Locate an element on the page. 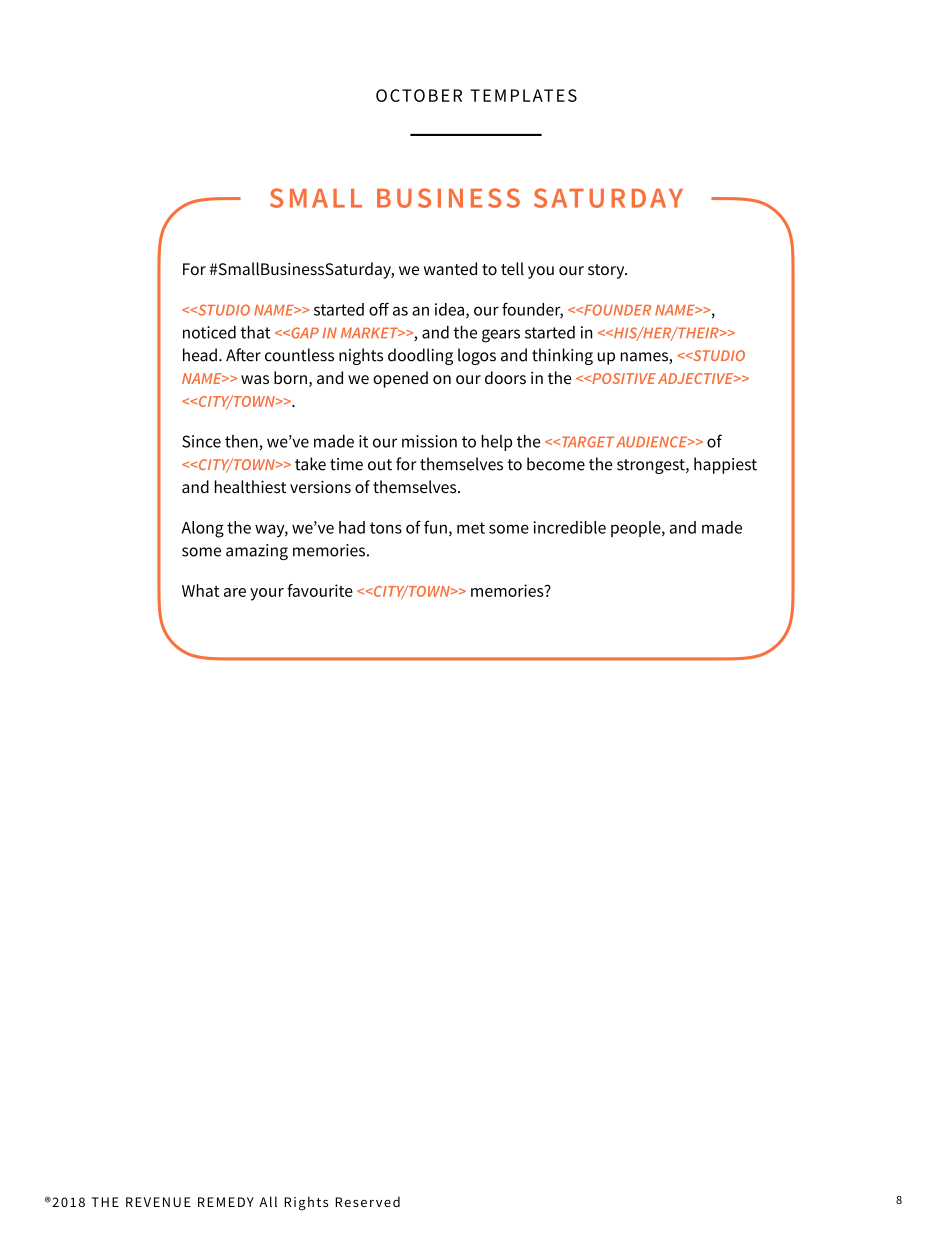 The height and width of the image is (1233, 952). incredible is located at coordinates (569, 527).
